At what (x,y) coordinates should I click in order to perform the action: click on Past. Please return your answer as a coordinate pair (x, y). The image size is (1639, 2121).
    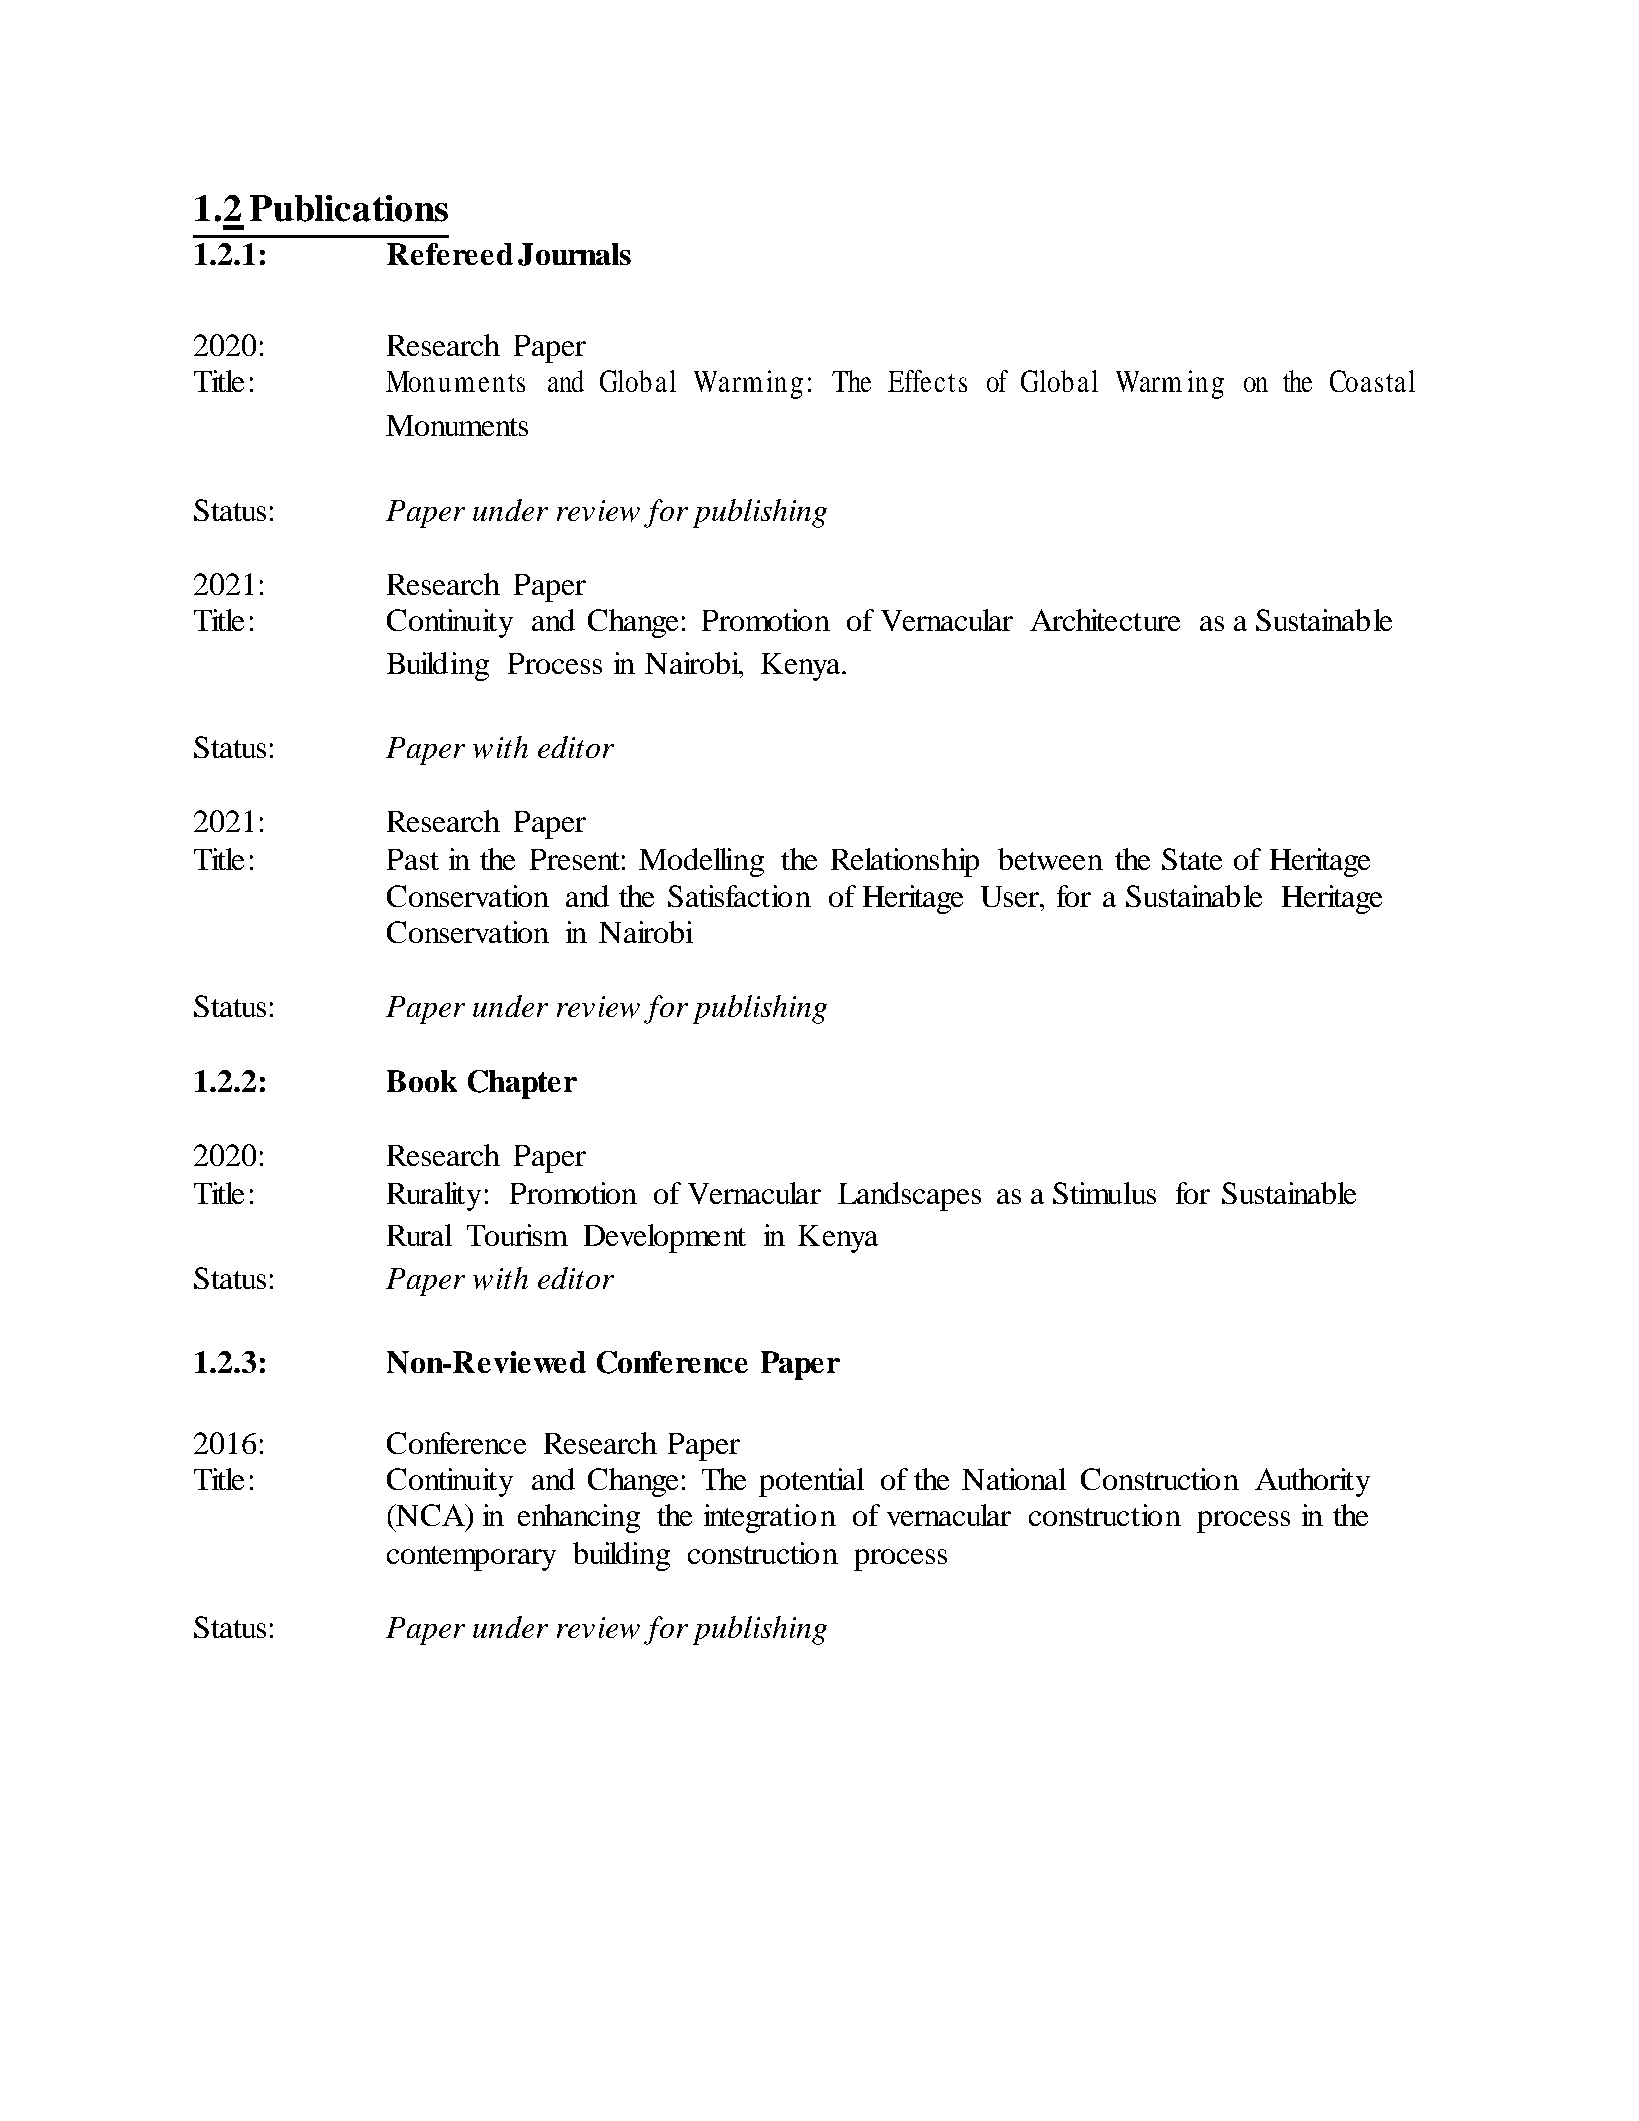
    Looking at the image, I should click on (413, 859).
